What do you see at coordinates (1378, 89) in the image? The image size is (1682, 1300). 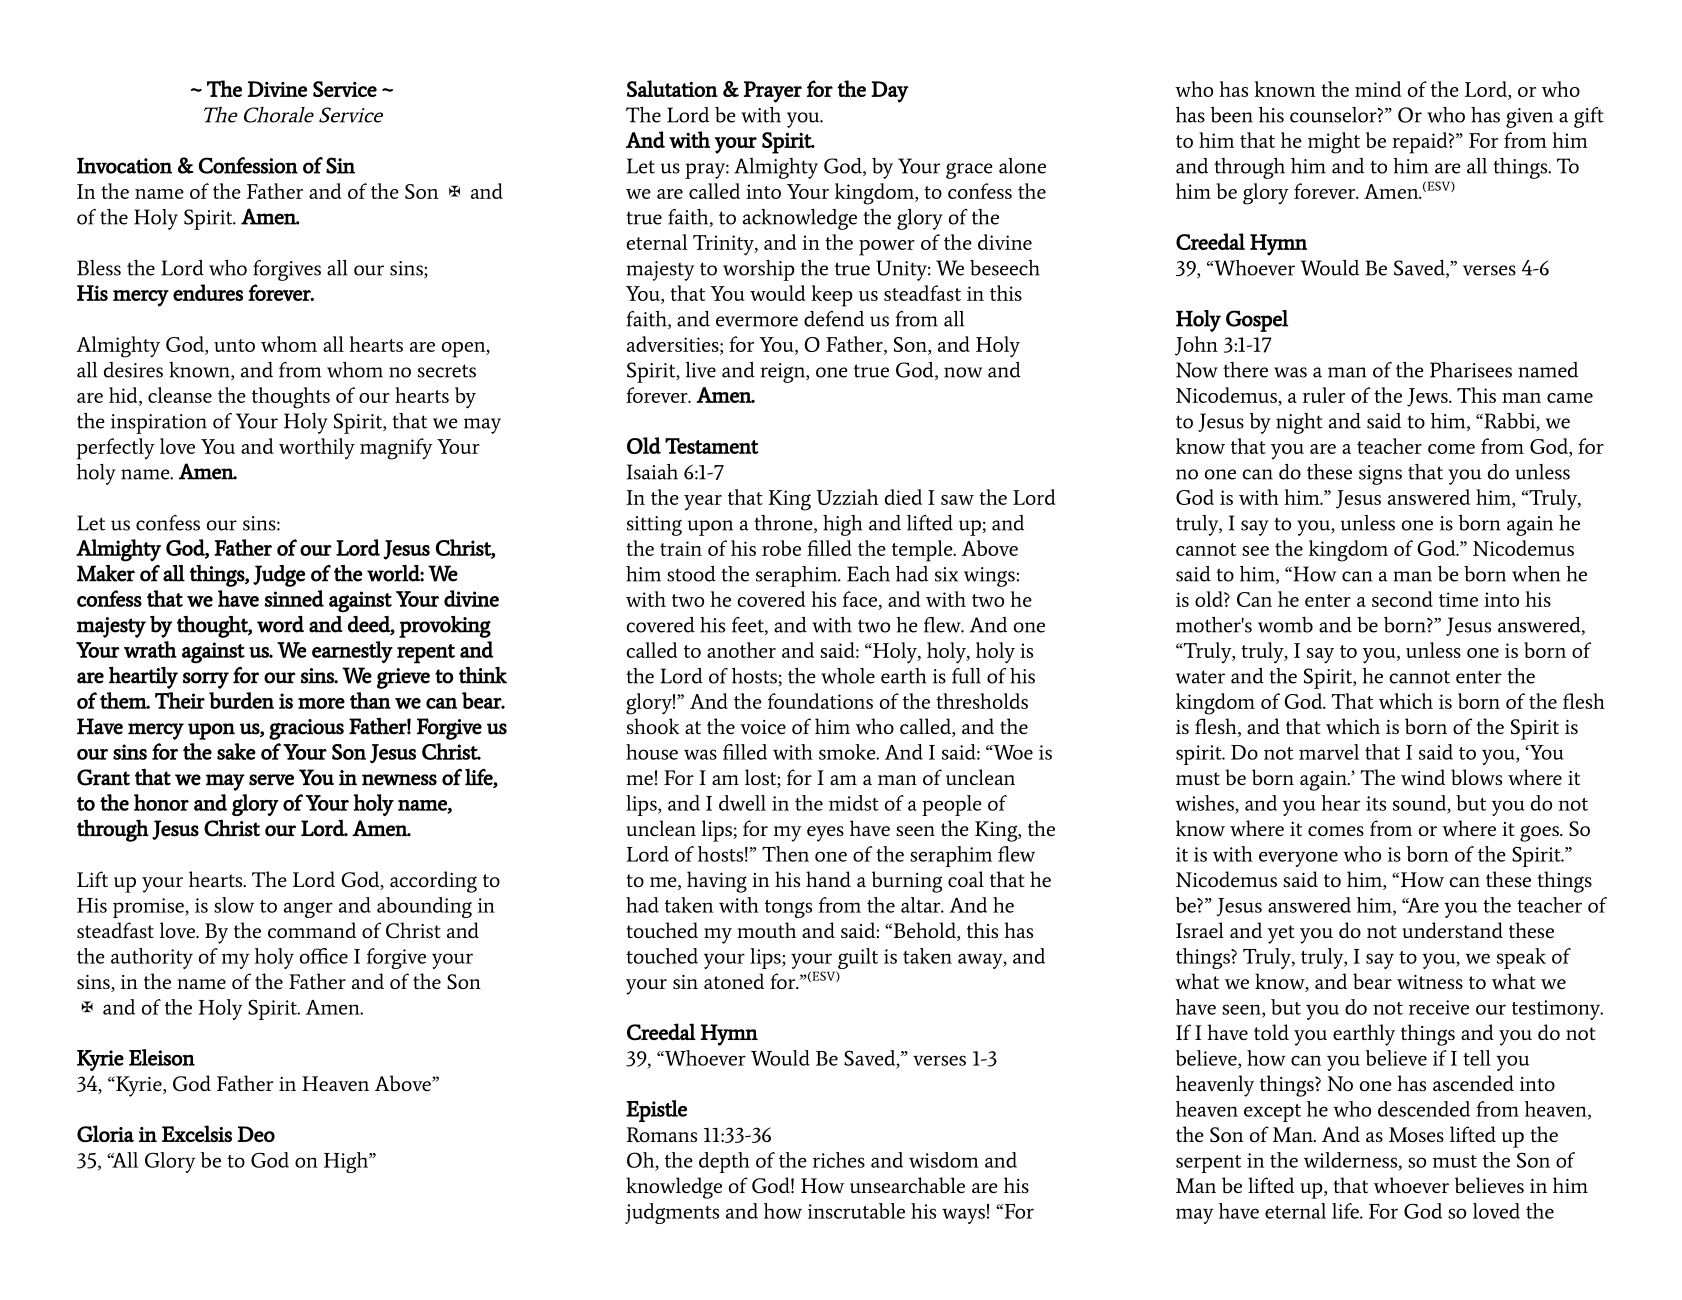 I see `mind` at bounding box center [1378, 89].
